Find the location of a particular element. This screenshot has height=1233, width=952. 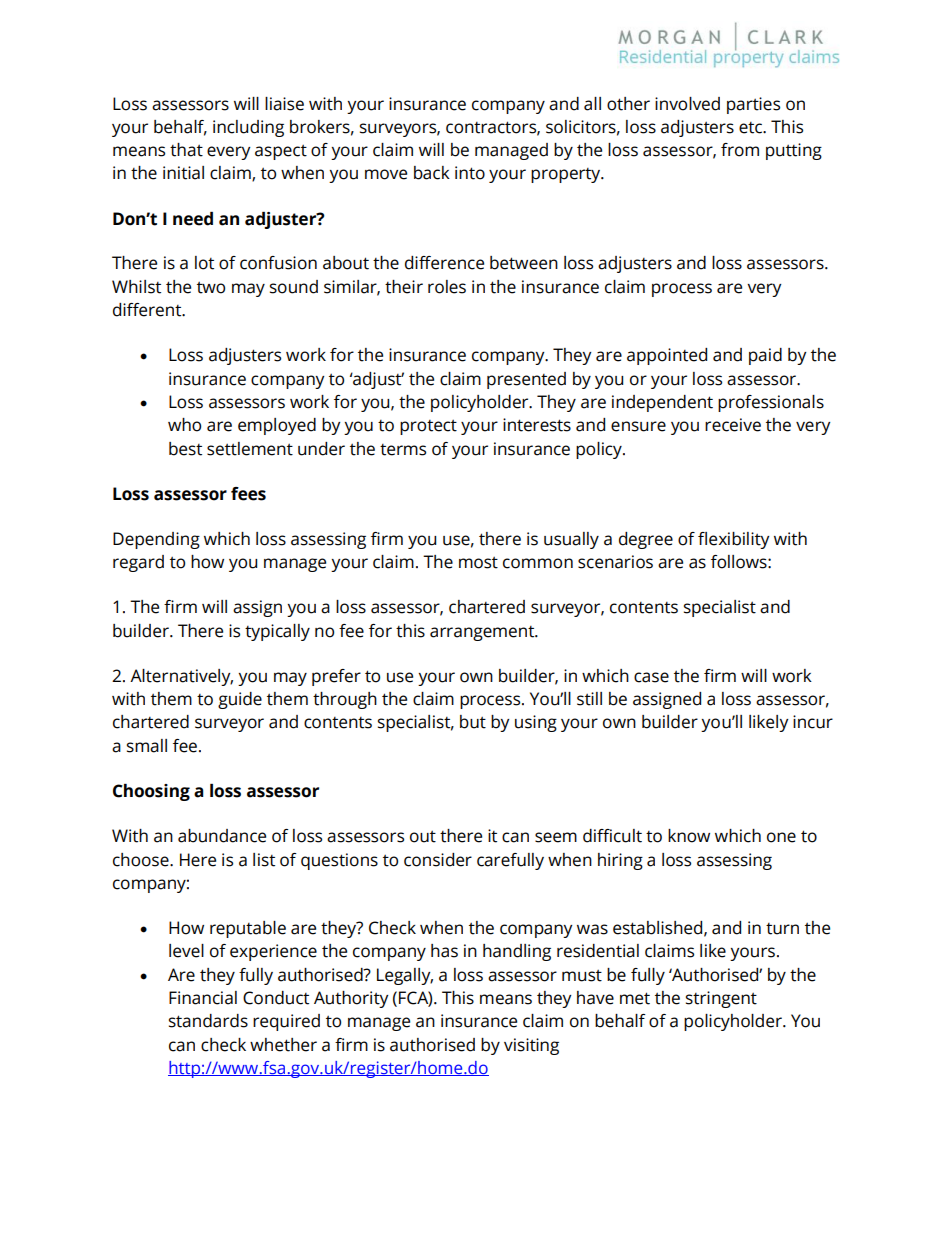

most is located at coordinates (478, 563).
